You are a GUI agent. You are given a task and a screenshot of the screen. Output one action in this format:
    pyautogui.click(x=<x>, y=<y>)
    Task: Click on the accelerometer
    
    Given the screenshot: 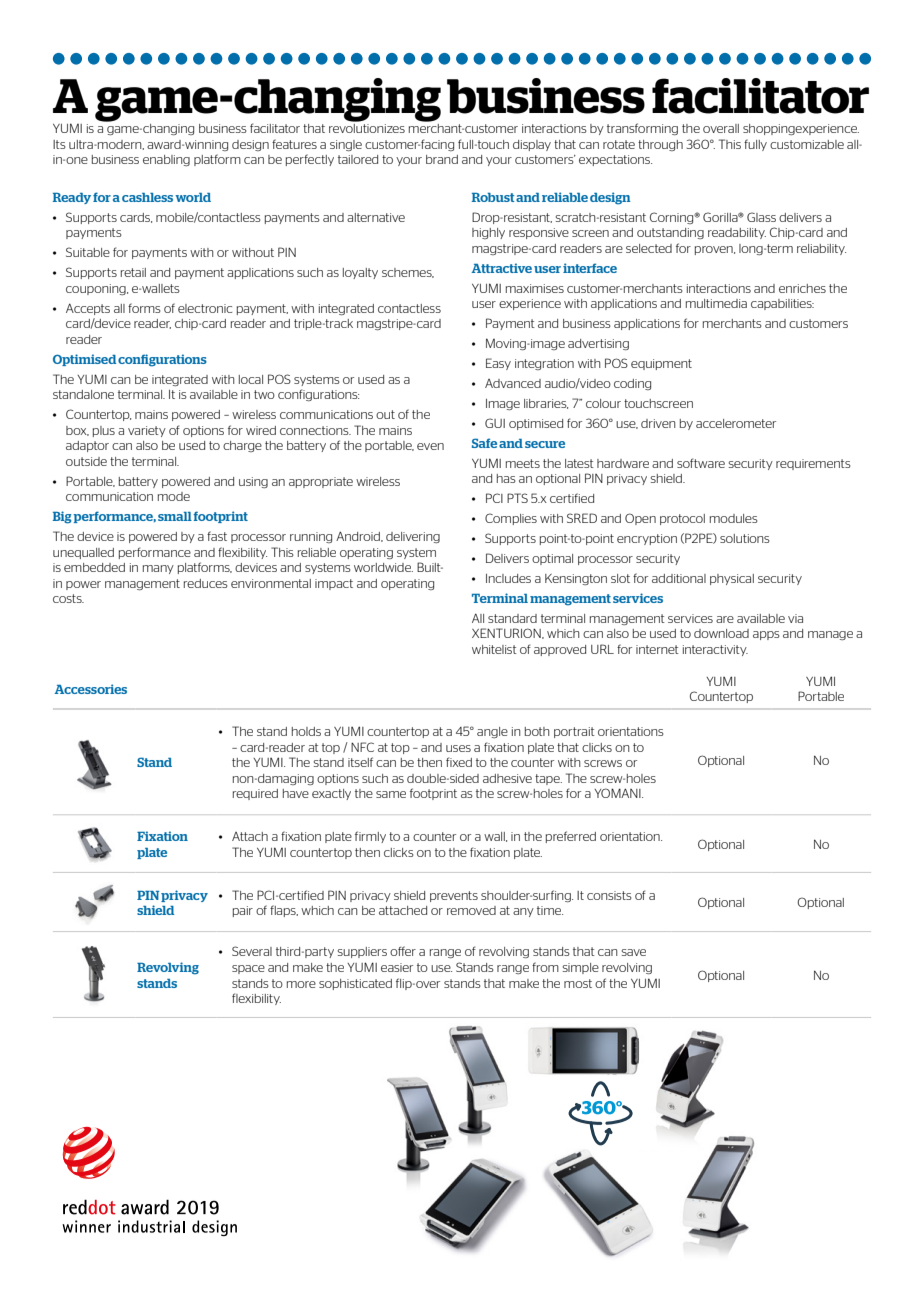 What is the action you would take?
    pyautogui.click(x=736, y=423)
